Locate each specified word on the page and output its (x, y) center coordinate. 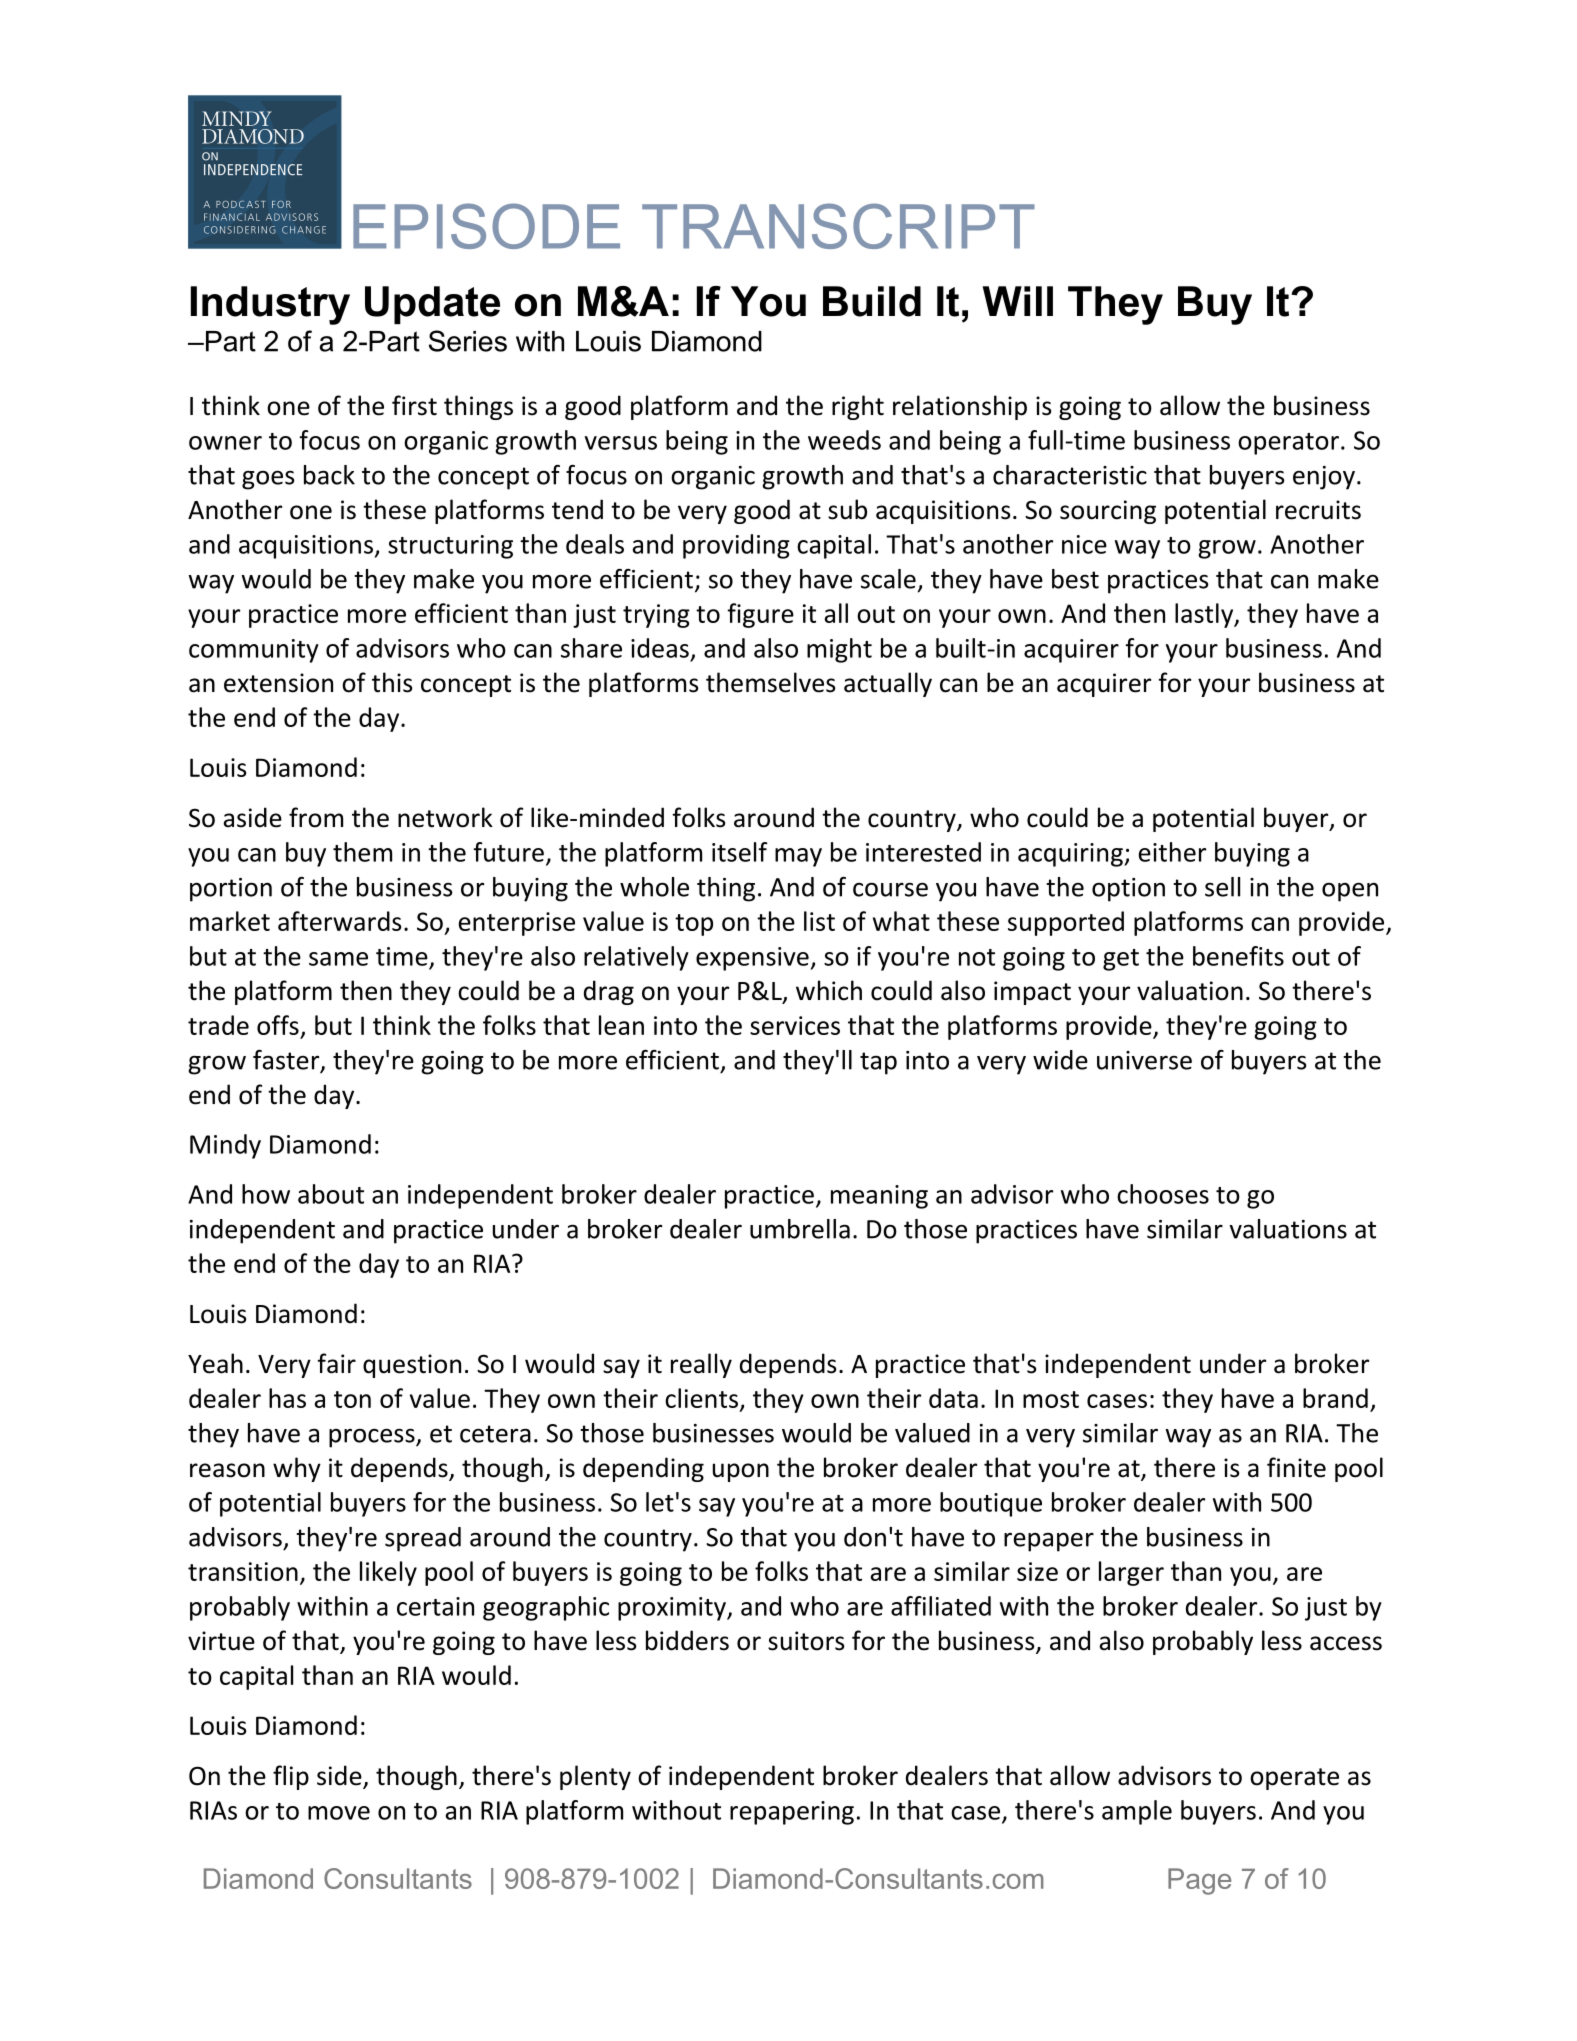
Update (432, 305)
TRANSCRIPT (838, 226)
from (316, 817)
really (701, 1365)
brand (1335, 1398)
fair (336, 1363)
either (1172, 852)
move (339, 1813)
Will (1018, 301)
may (798, 857)
